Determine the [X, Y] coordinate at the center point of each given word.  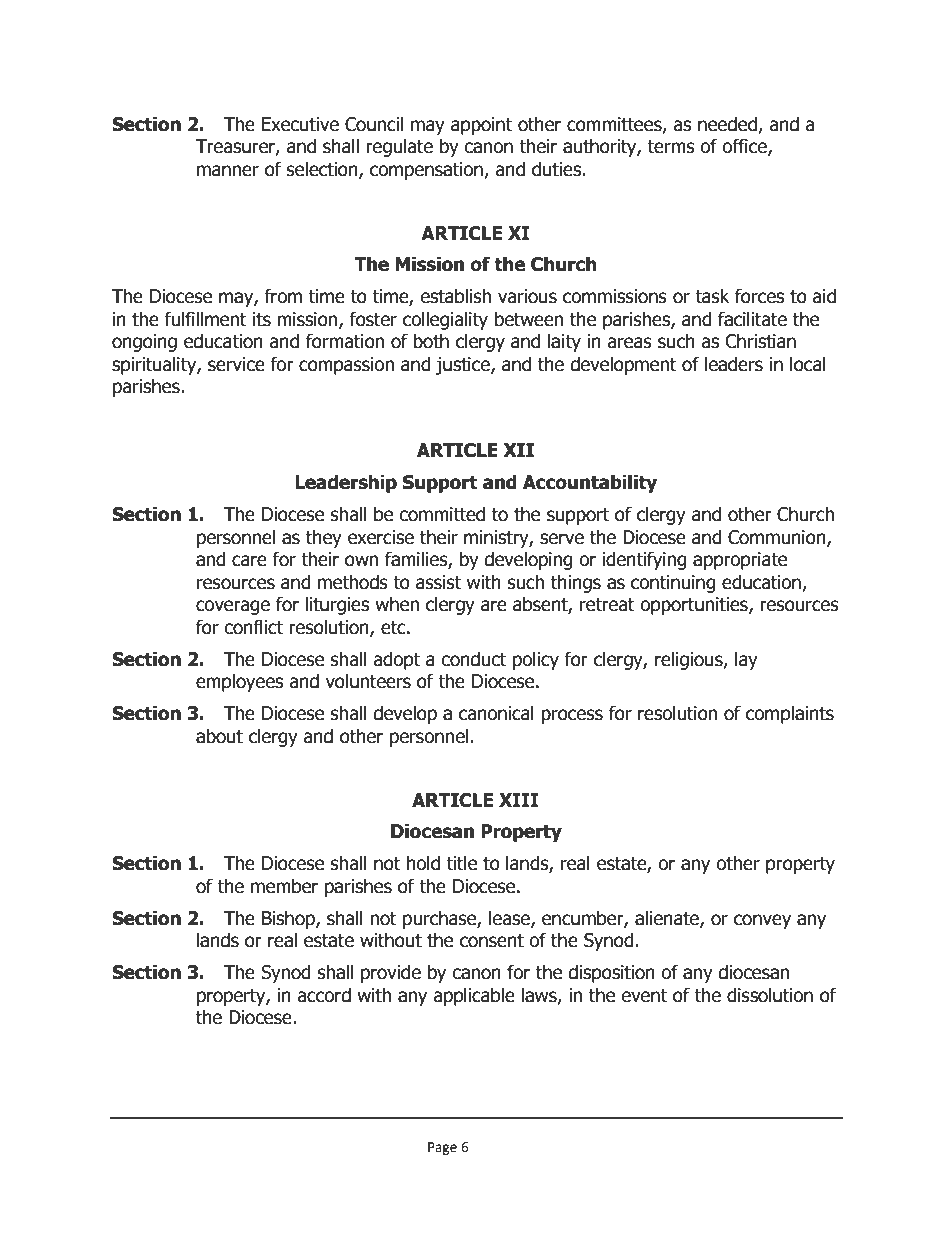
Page [442, 1148]
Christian [761, 341]
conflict [253, 627]
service [236, 364]
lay [746, 660]
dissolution [770, 995]
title [461, 863]
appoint [481, 126]
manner [228, 171]
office [745, 147]
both [431, 341]
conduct [473, 659]
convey [762, 921]
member [284, 886]
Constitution [202, 1147]
